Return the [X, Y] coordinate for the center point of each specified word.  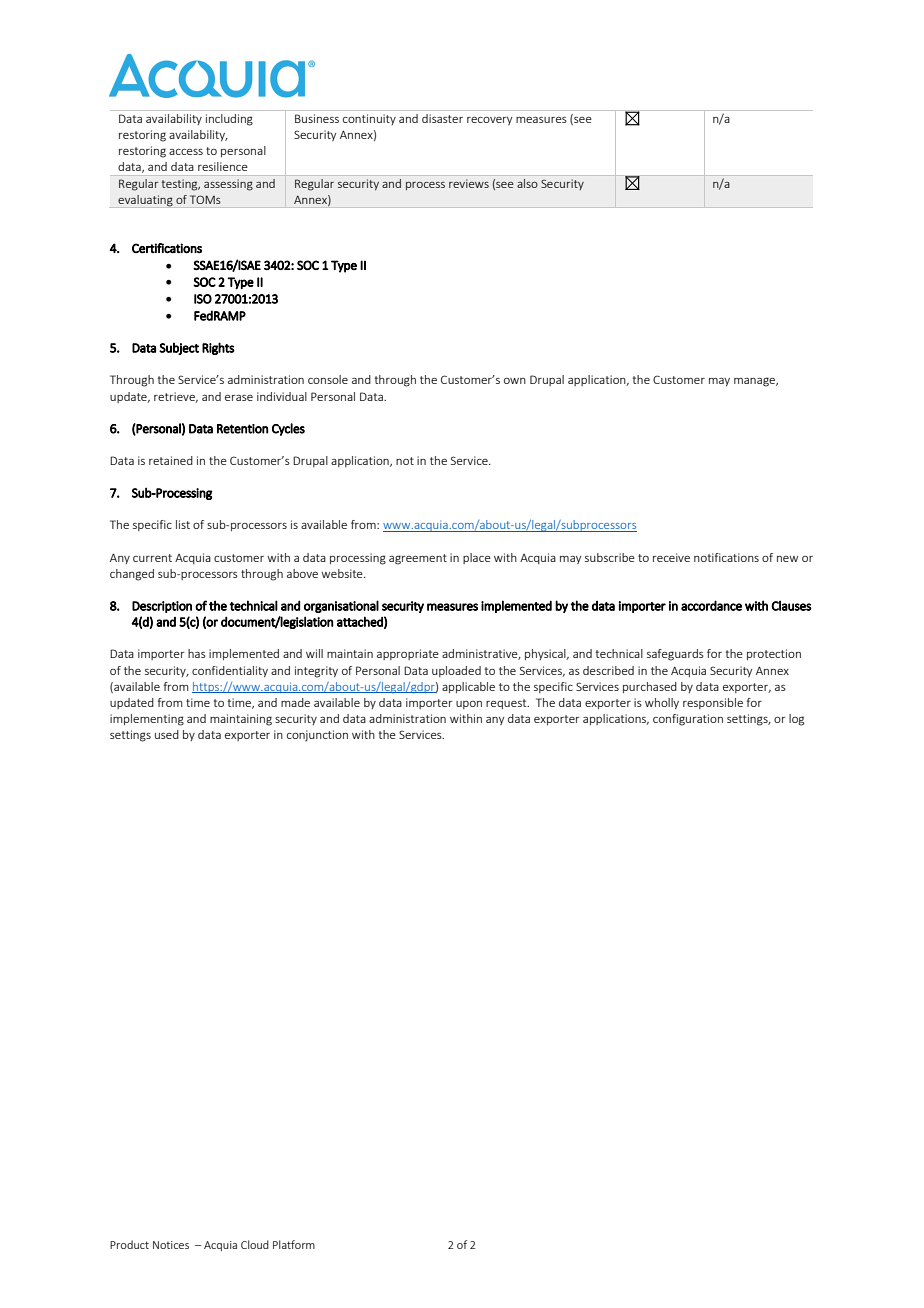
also [527, 183]
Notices [171, 1245]
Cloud [255, 1244]
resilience [223, 166]
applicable [468, 687]
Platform [294, 1244]
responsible [713, 703]
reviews [469, 183]
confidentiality [230, 671]
